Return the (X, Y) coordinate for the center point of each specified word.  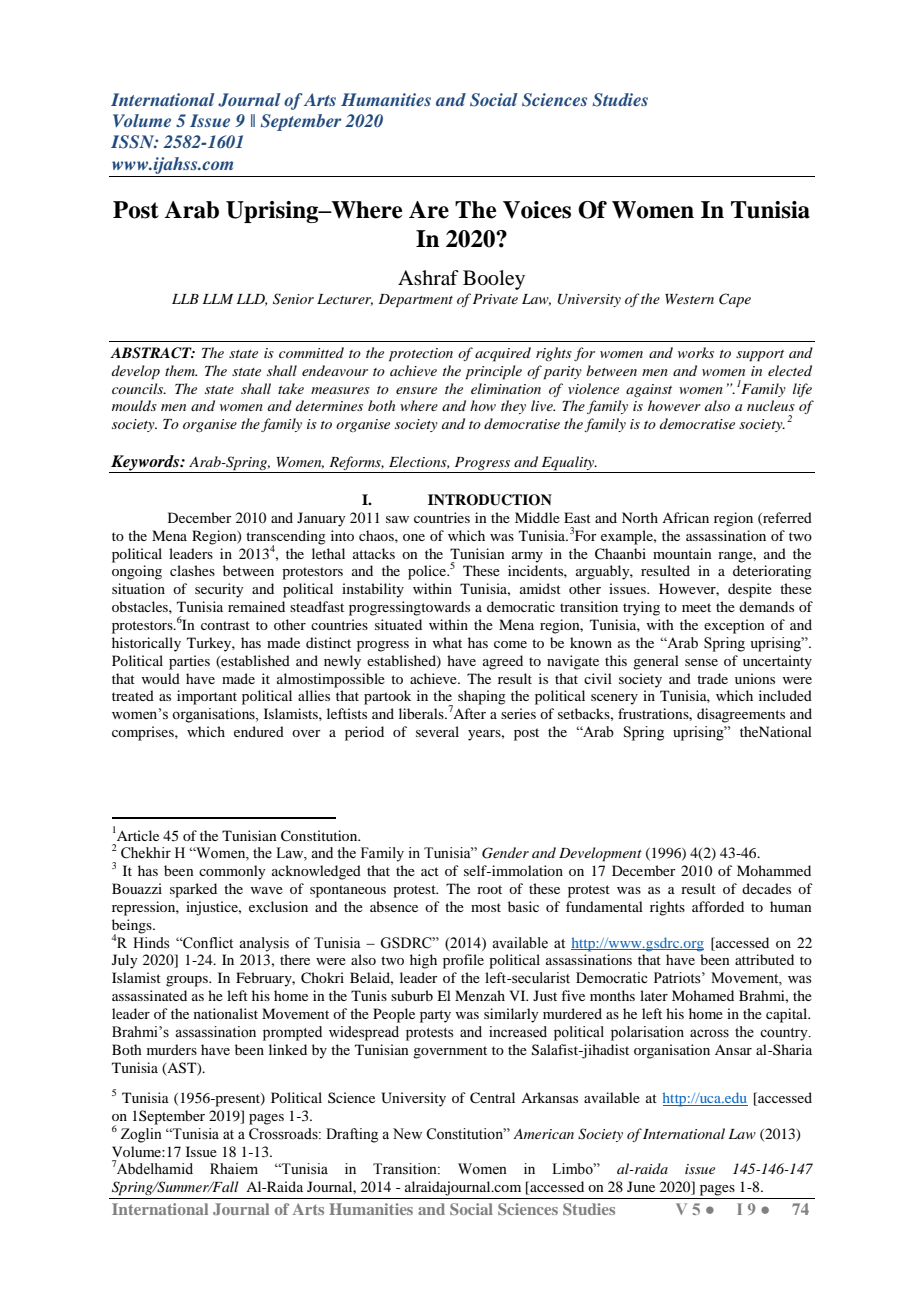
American (543, 1134)
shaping (482, 697)
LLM (218, 299)
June (641, 1186)
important (207, 697)
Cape (735, 300)
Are (429, 210)
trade (712, 678)
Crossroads (284, 1134)
